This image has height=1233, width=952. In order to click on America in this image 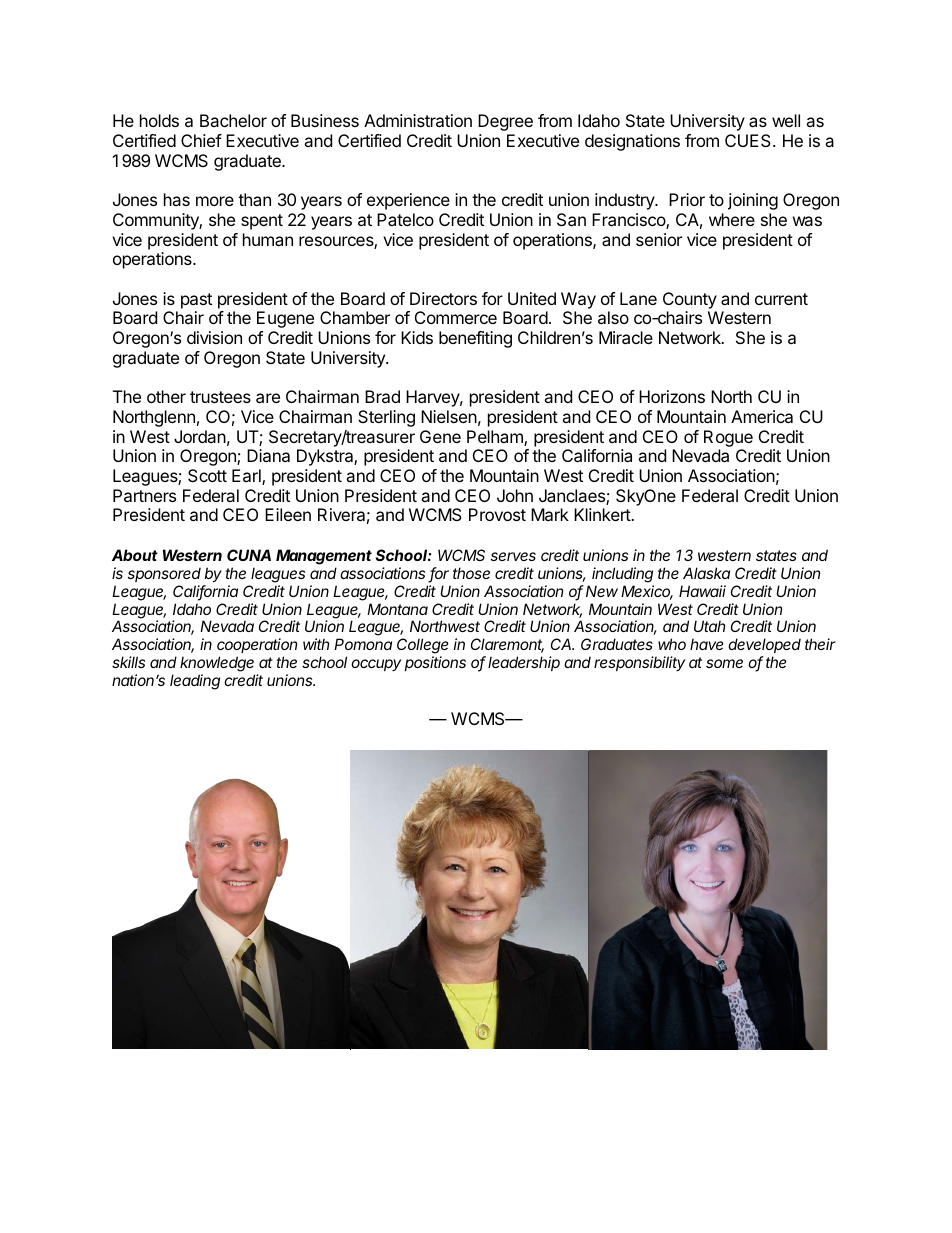, I will do `click(762, 416)`.
